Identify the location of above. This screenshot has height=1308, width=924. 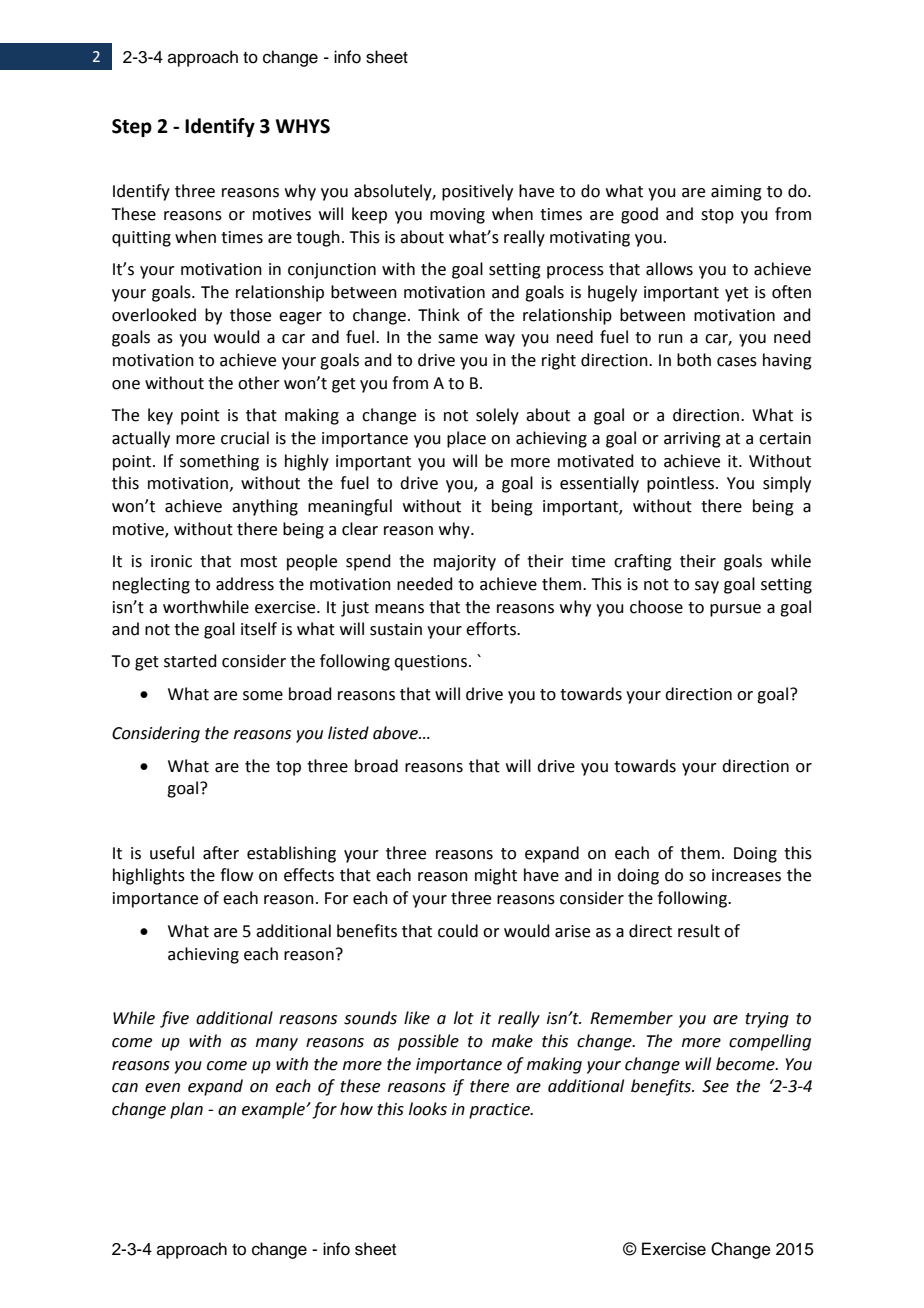
(397, 733).
